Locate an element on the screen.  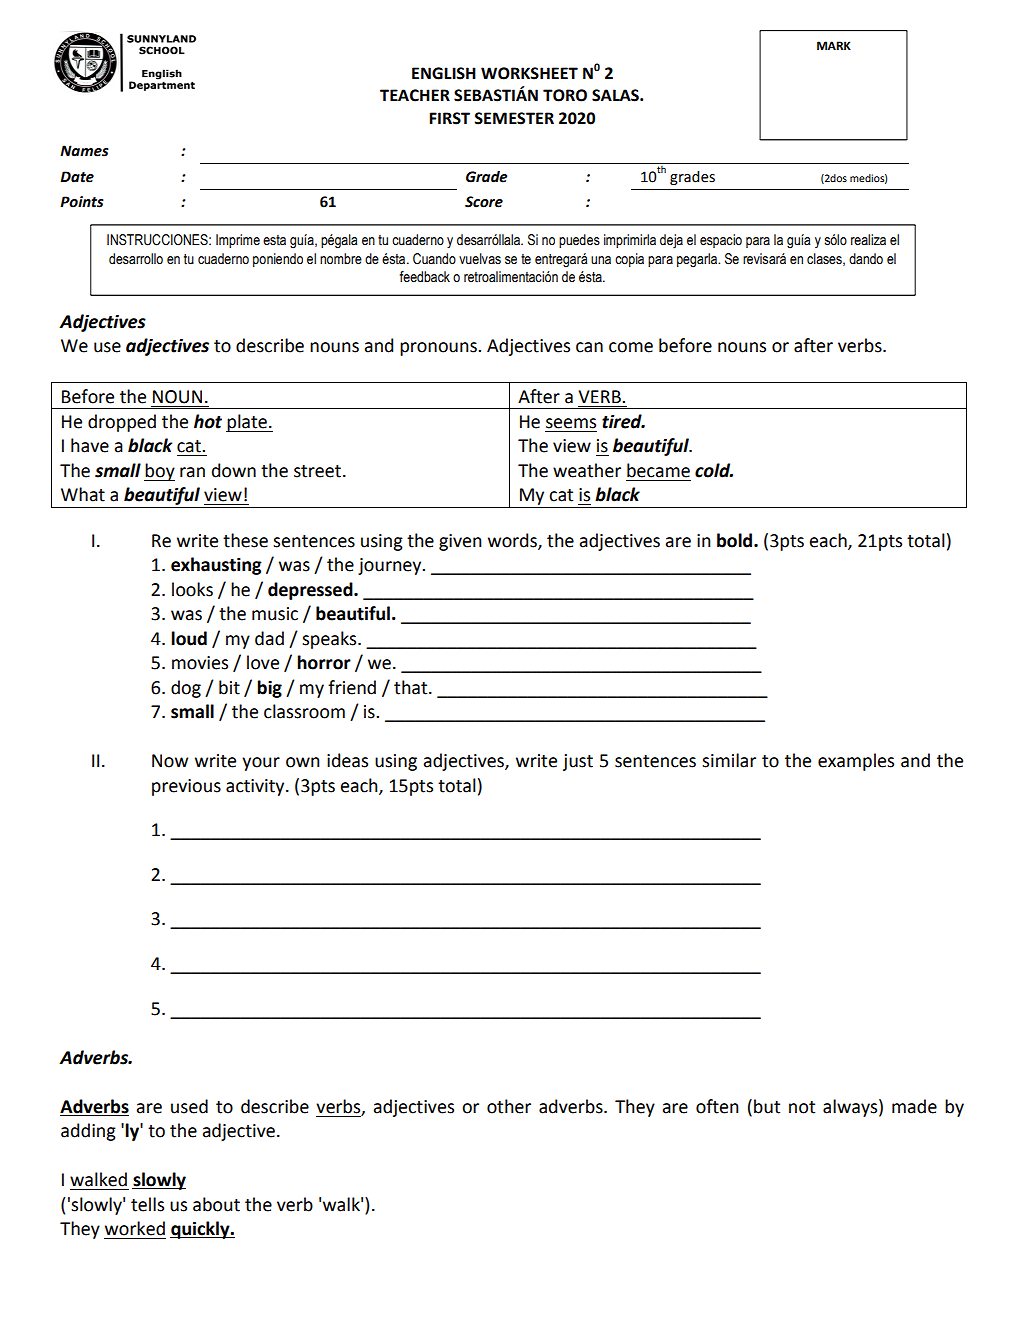
WORKSHEET is located at coordinates (529, 73).
